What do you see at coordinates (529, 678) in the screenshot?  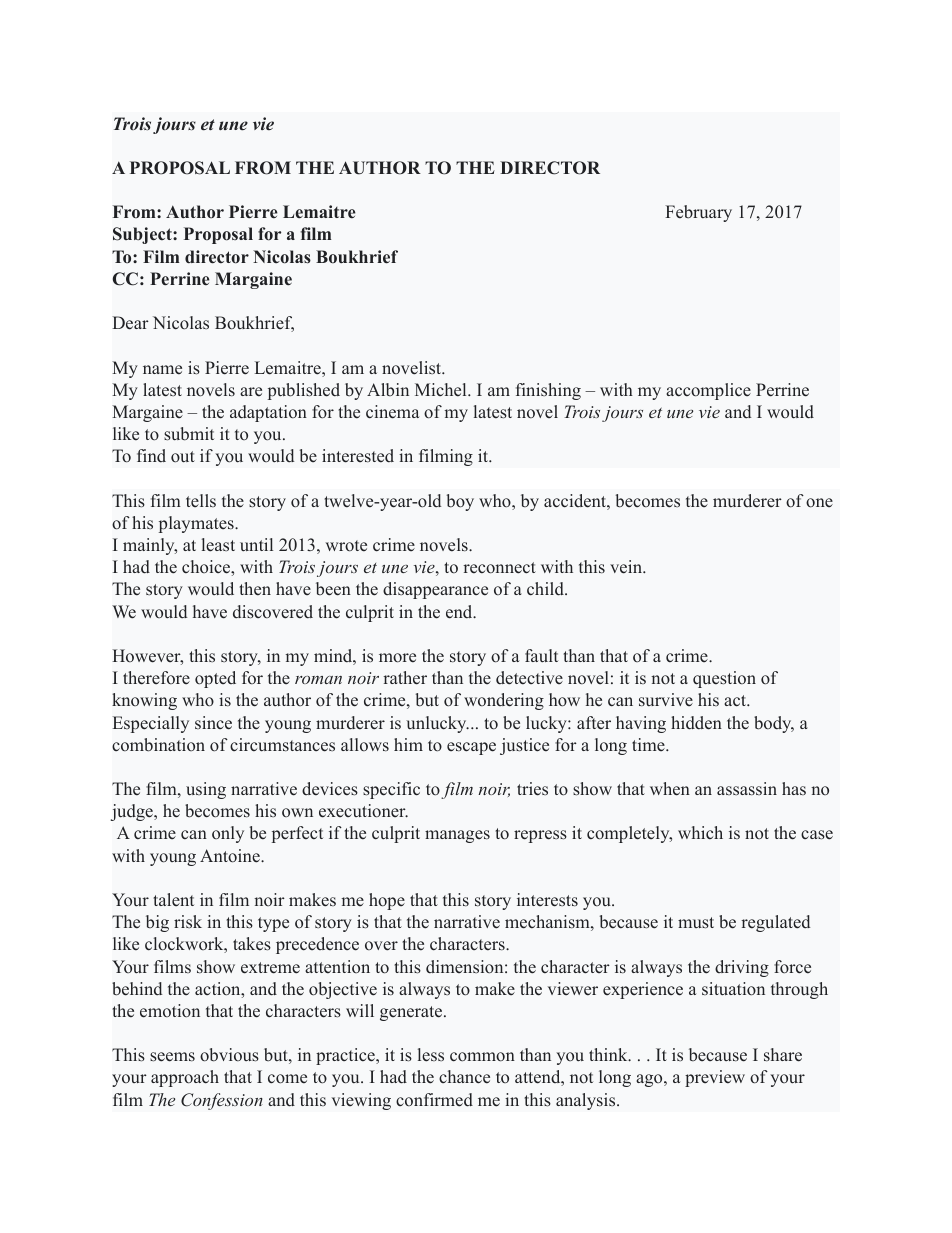 I see `detective` at bounding box center [529, 678].
